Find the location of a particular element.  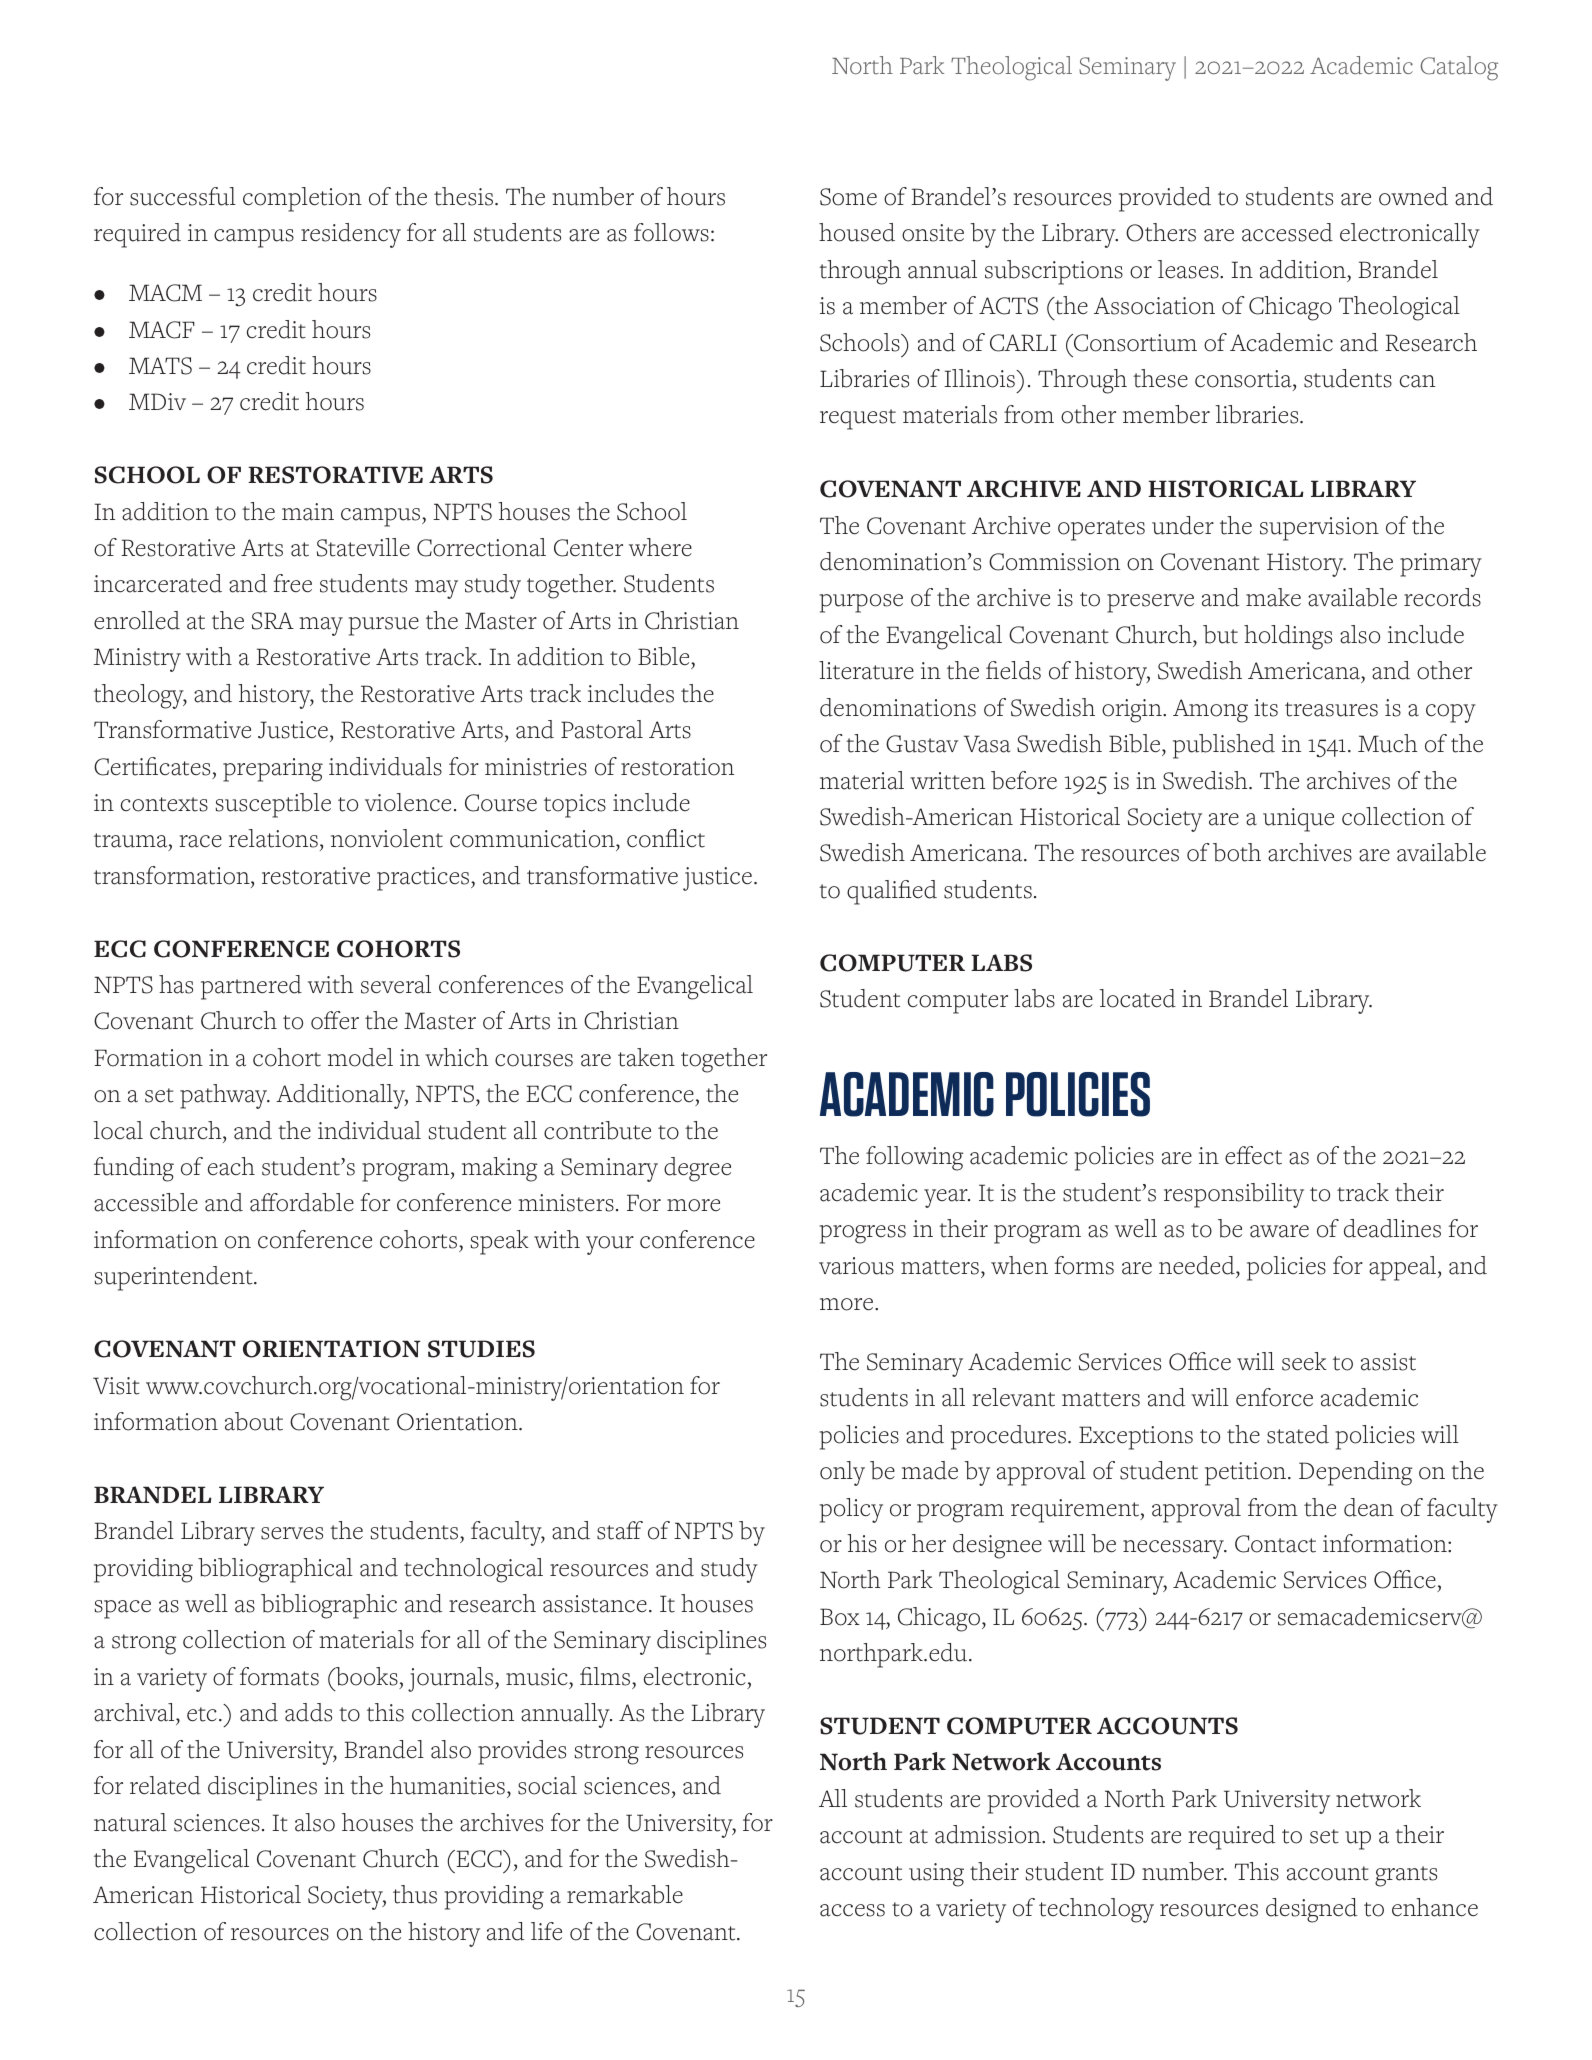

stated is located at coordinates (1298, 1434).
